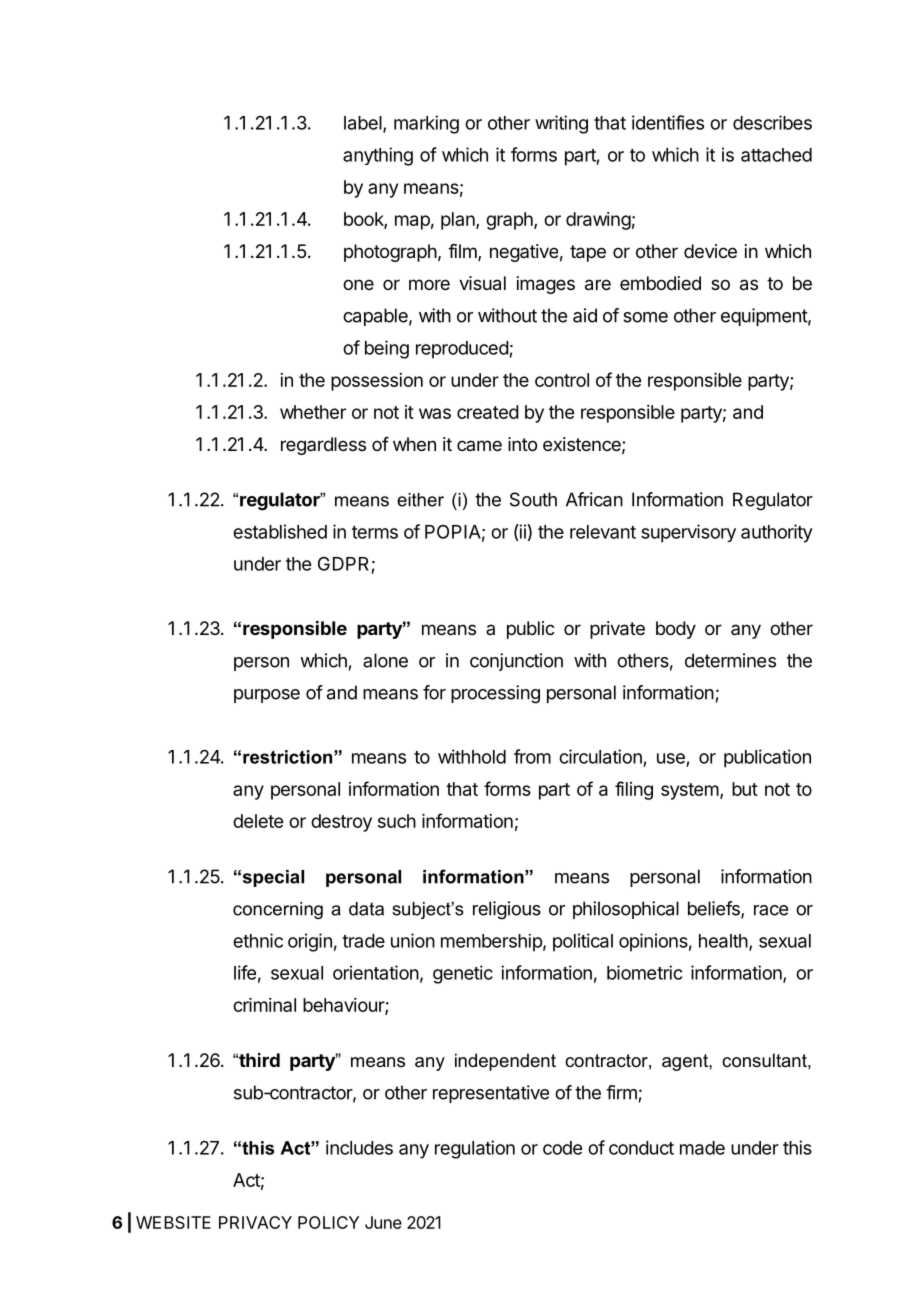 Image resolution: width=924 pixels, height=1308 pixels. I want to click on determines, so click(730, 660).
